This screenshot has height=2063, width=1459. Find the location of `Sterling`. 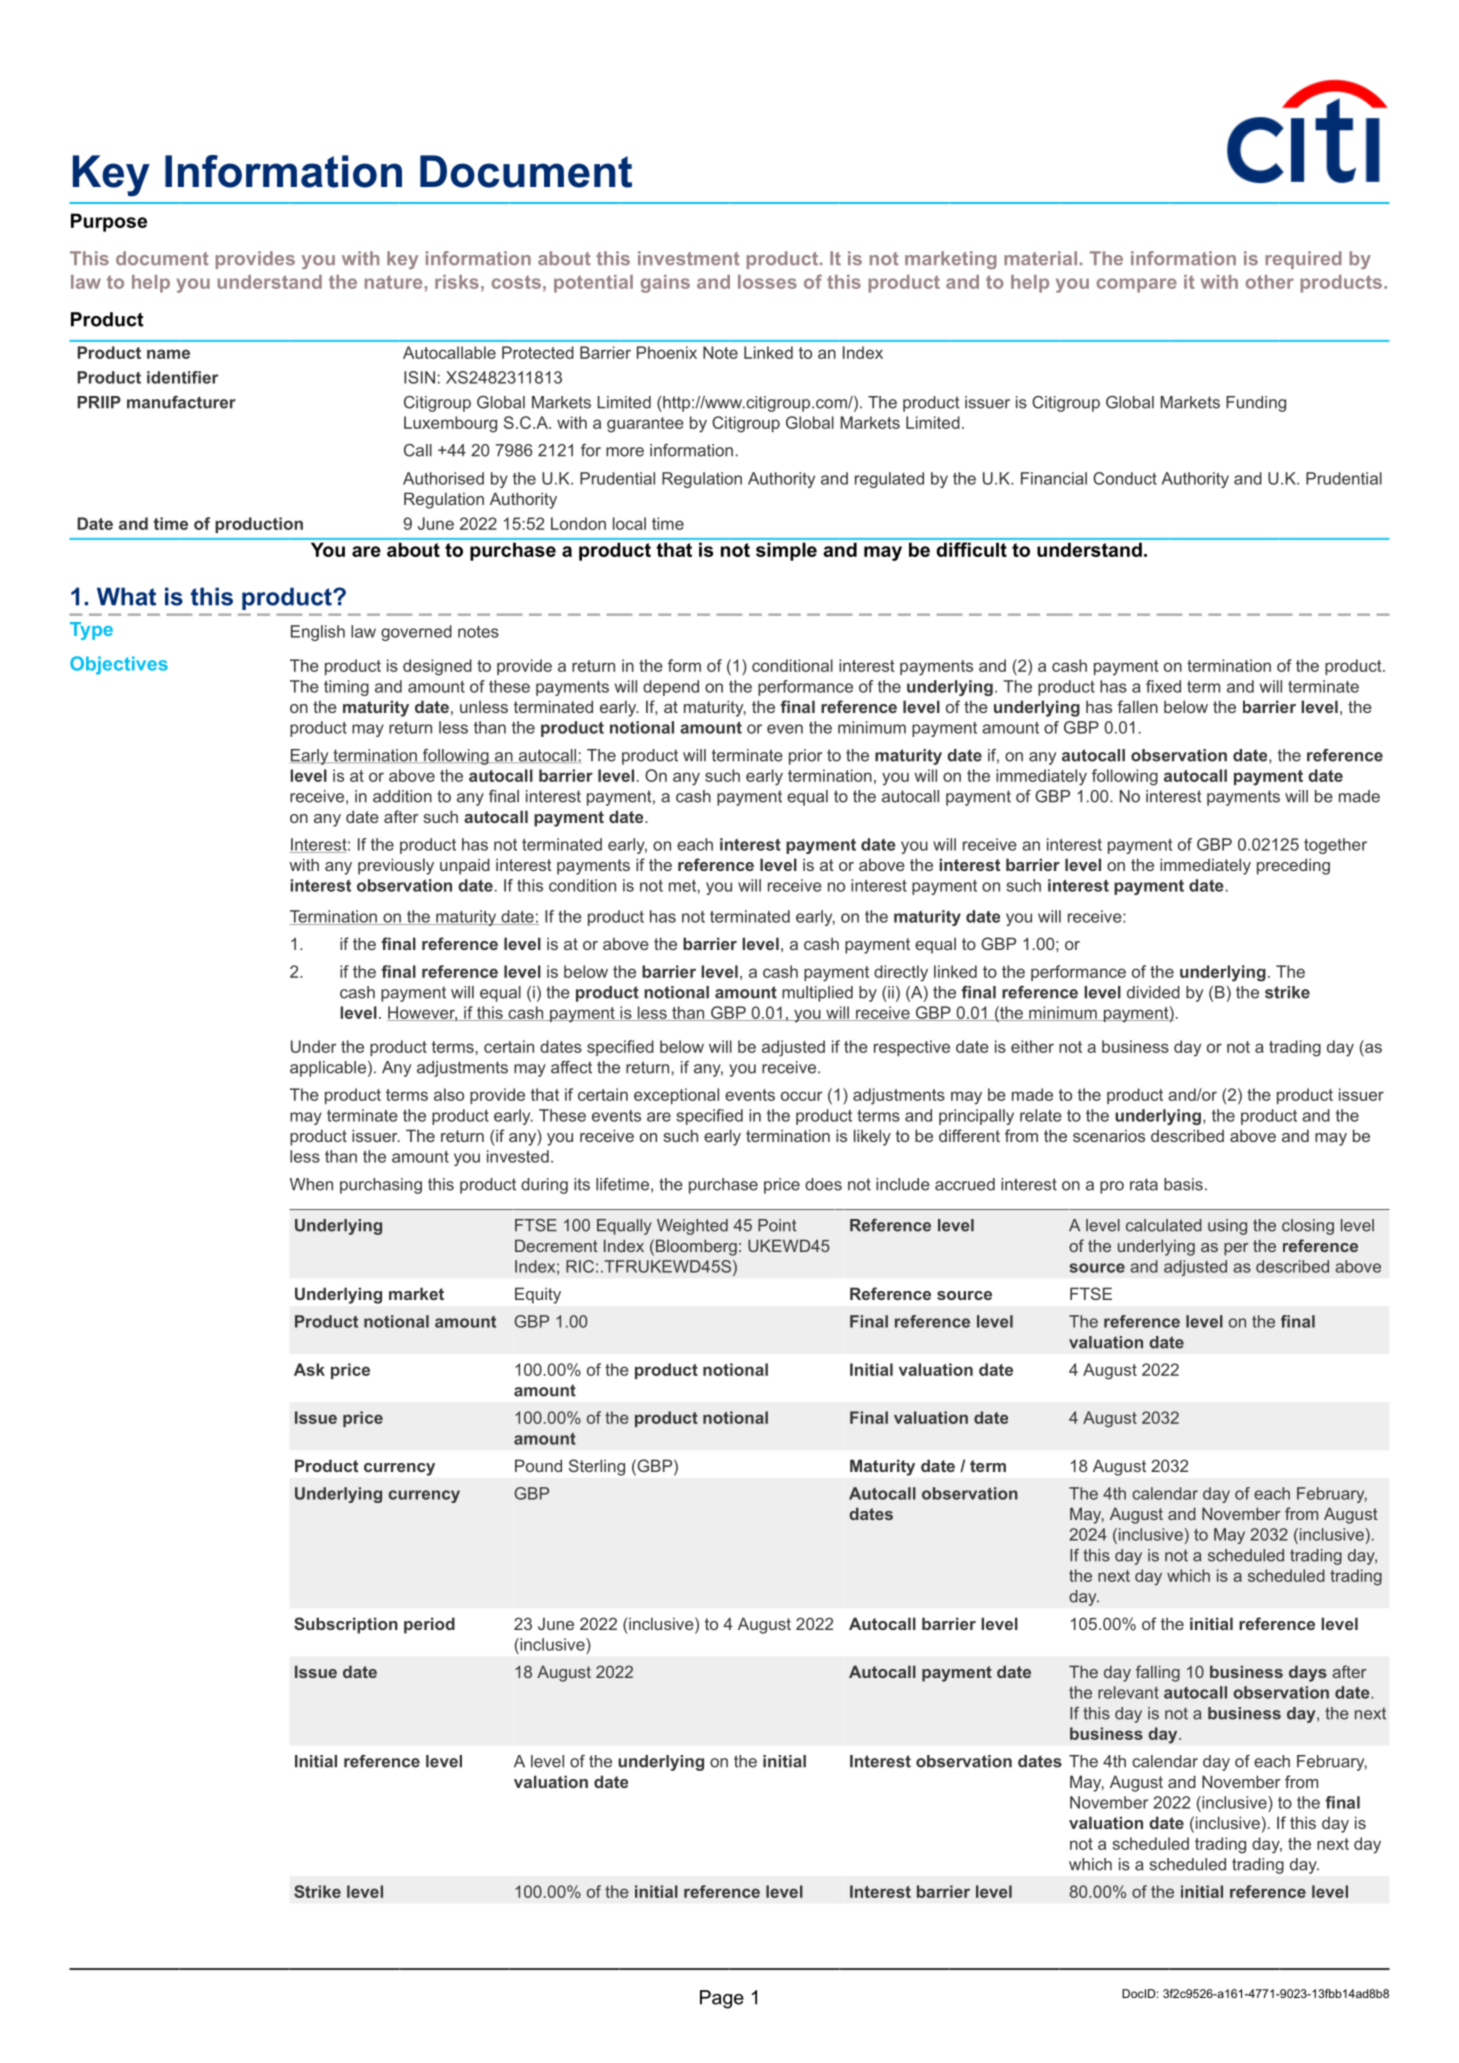

Sterling is located at coordinates (597, 1467).
